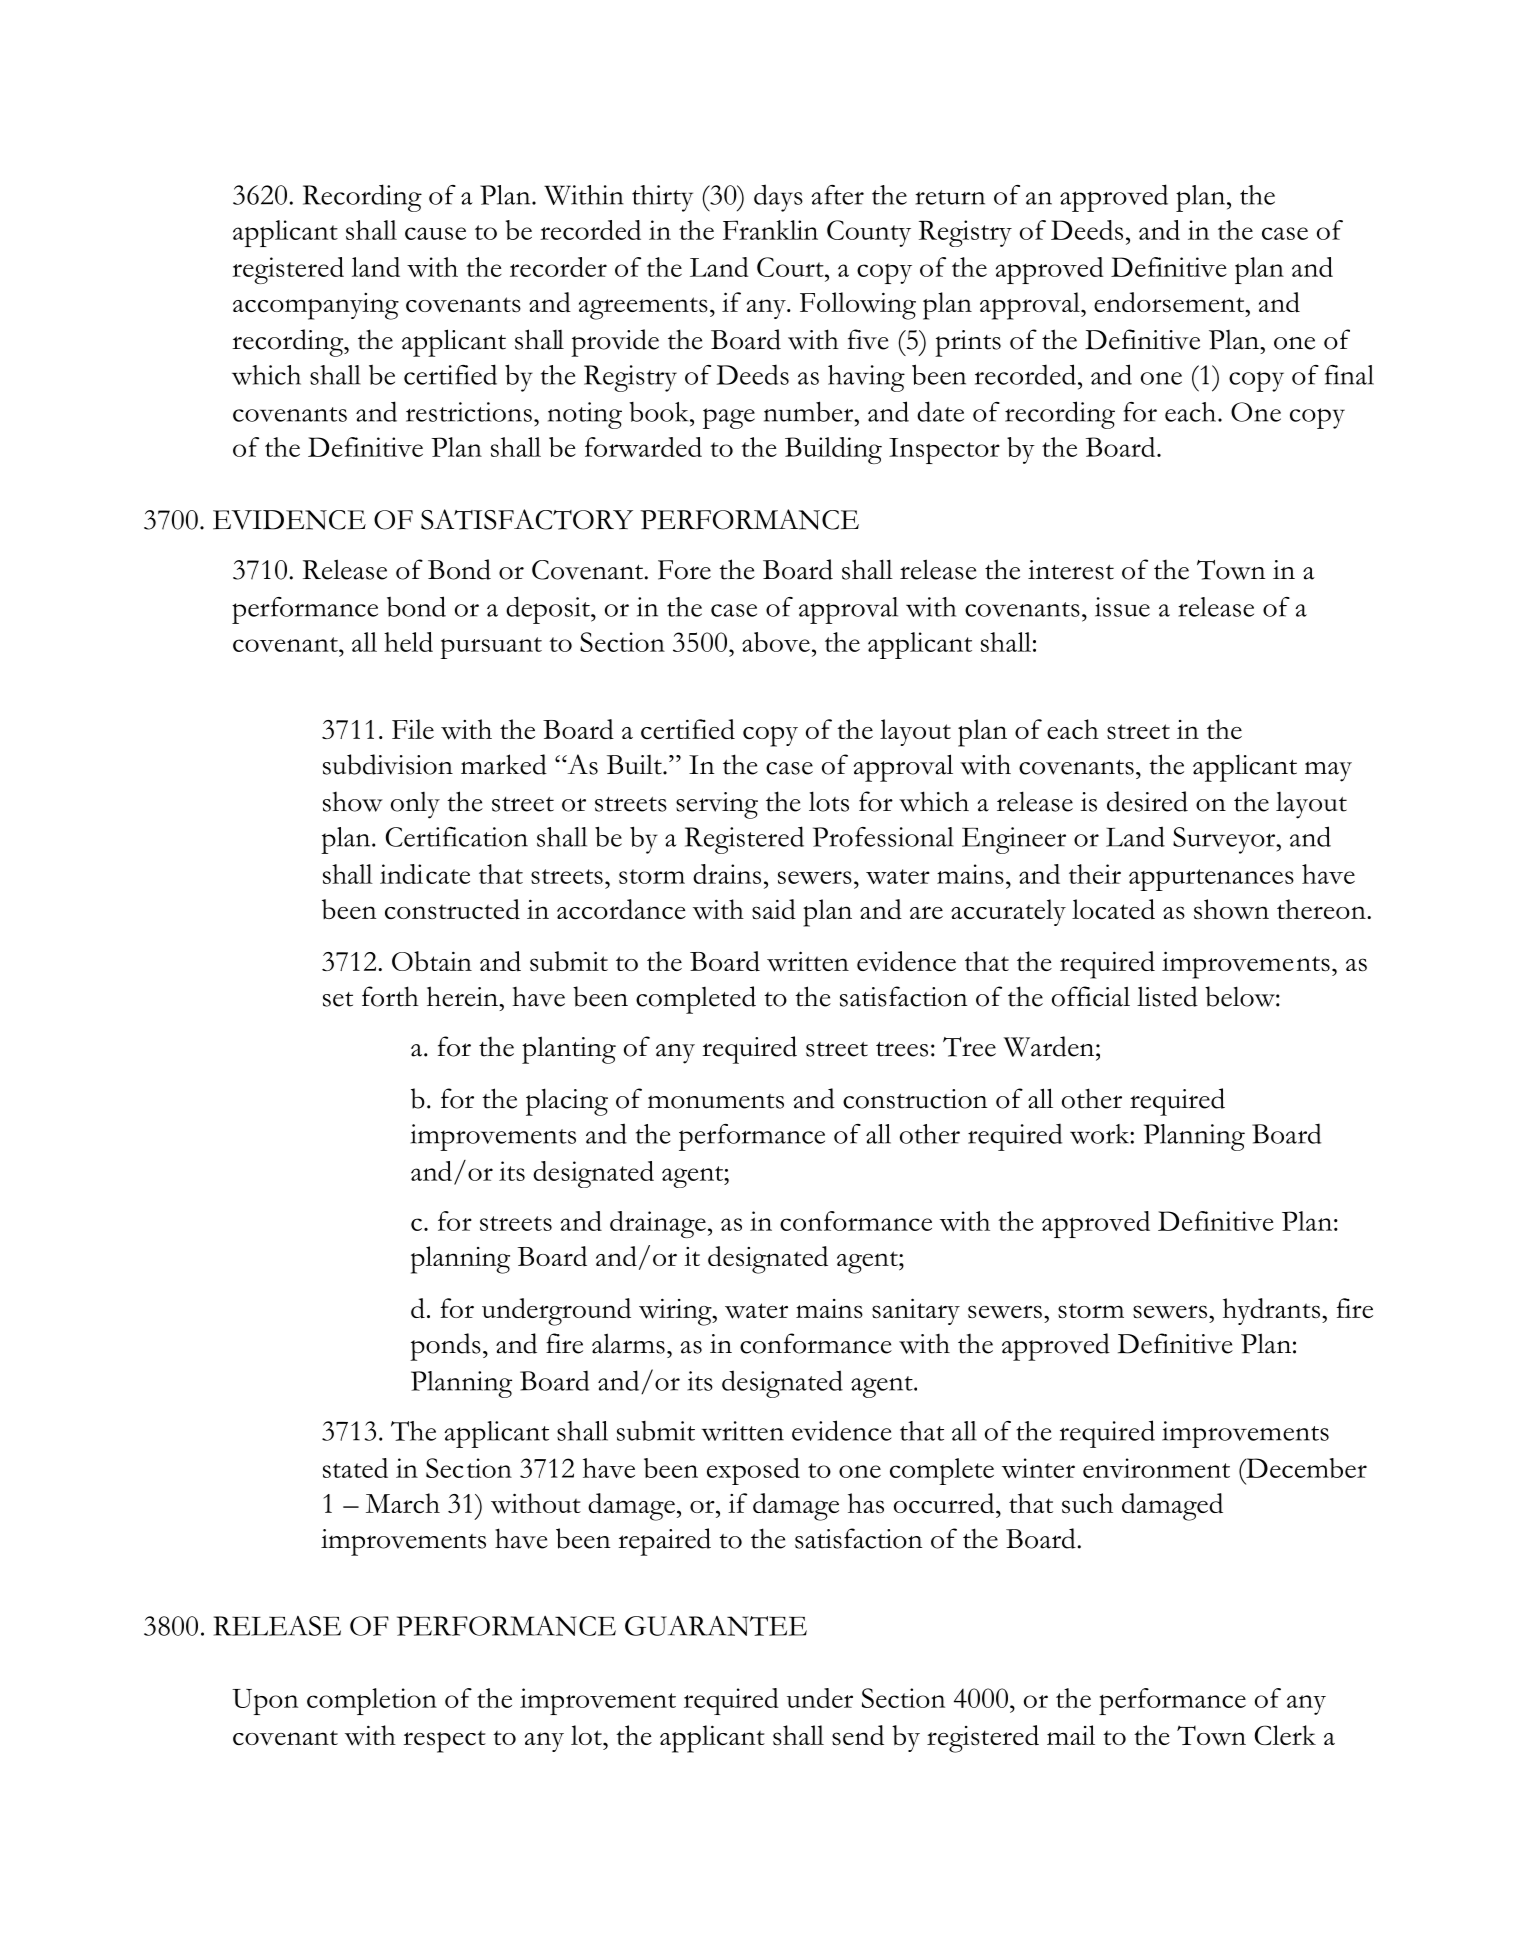 The image size is (1515, 1960). What do you see at coordinates (435, 233) in the screenshot?
I see `cause` at bounding box center [435, 233].
